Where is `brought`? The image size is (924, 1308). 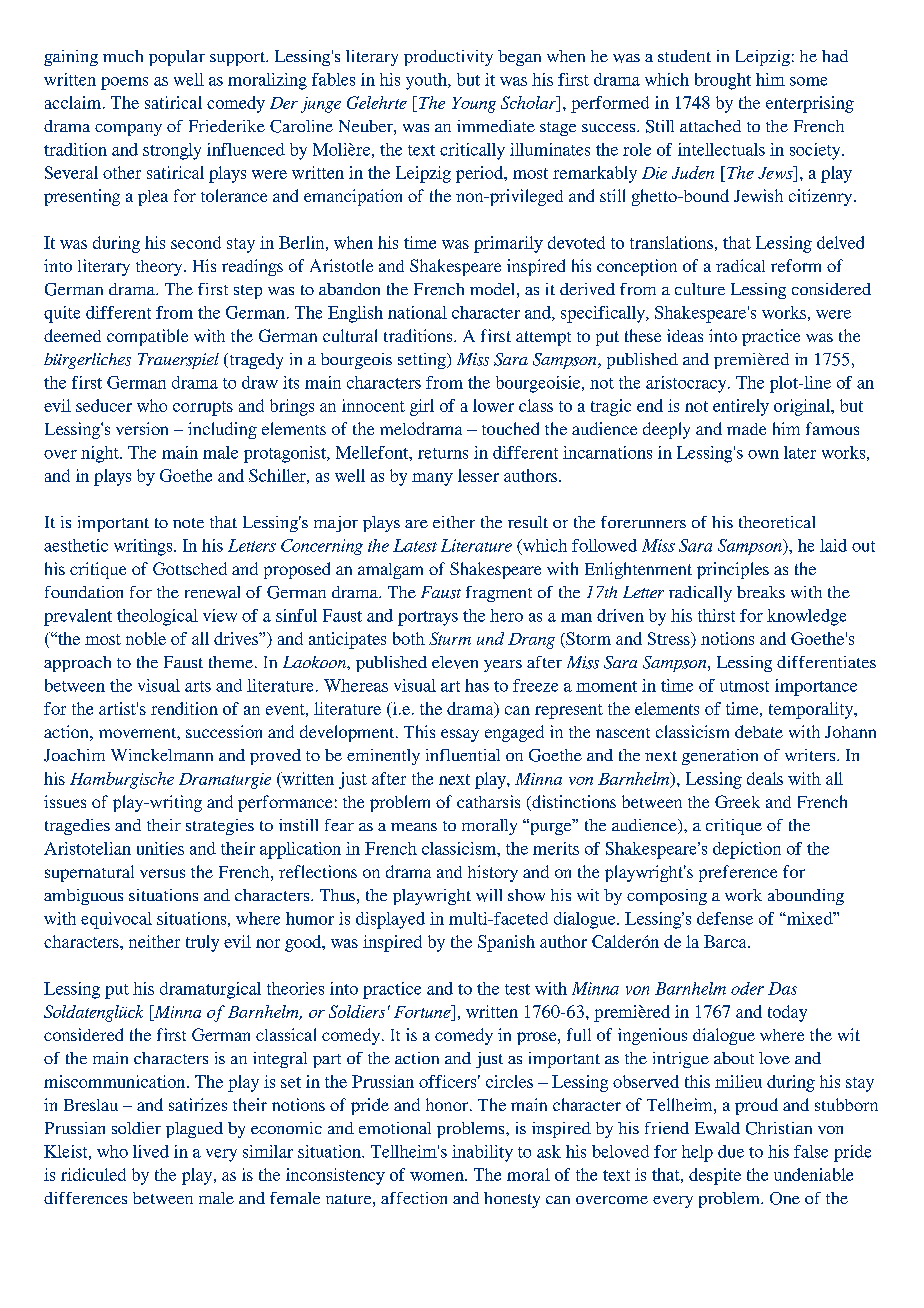 brought is located at coordinates (723, 81).
